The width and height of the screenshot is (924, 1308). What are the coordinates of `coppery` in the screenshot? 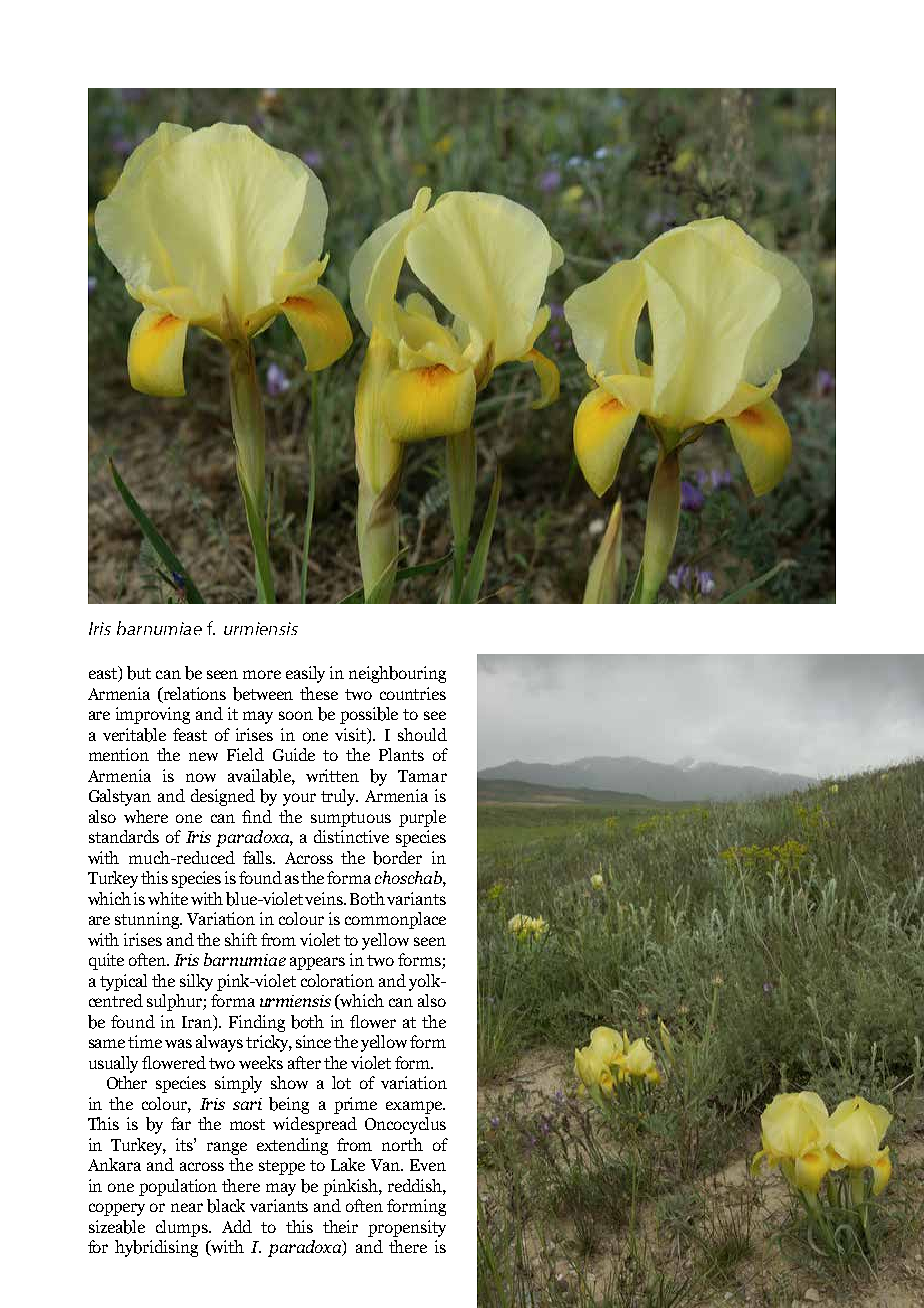 It's located at (117, 1209).
